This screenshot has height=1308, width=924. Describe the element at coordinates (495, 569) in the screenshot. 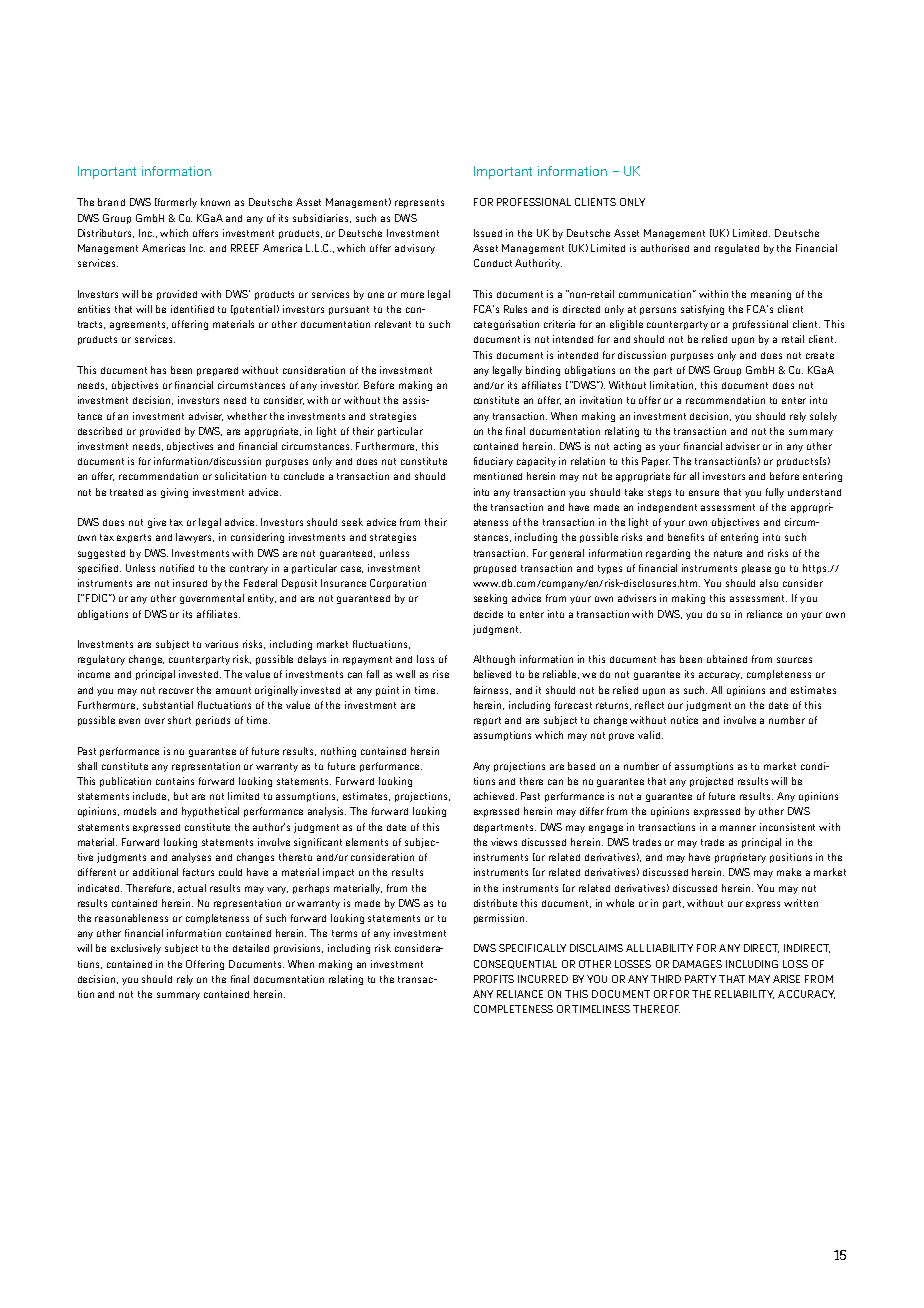

I see `proposed` at that location.
